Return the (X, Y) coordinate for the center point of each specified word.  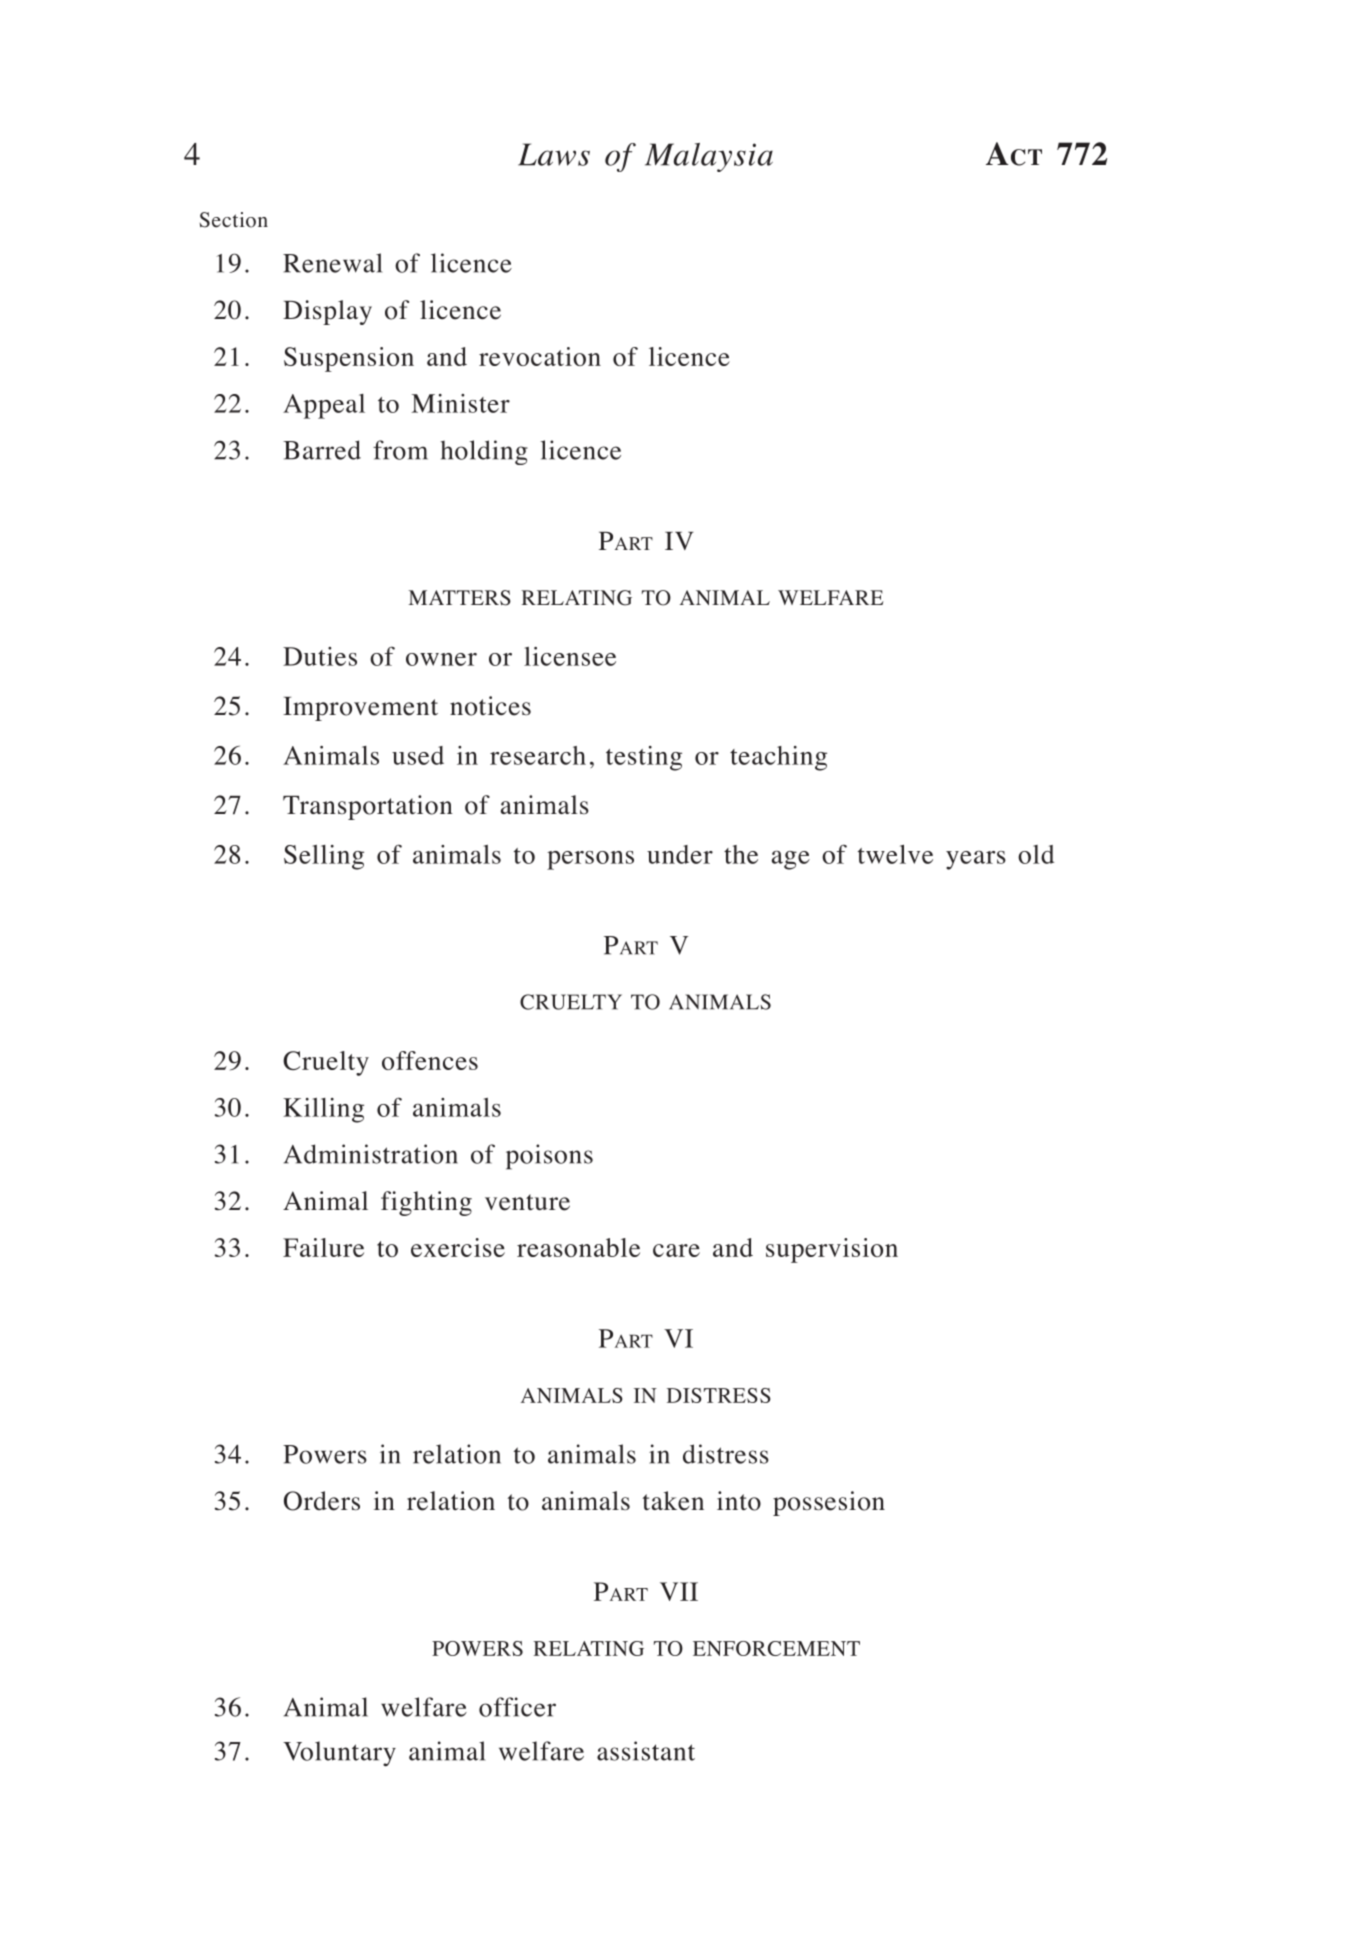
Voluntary (339, 1754)
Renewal (332, 263)
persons (590, 860)
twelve (895, 854)
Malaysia (709, 157)
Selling (324, 857)
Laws (554, 154)
